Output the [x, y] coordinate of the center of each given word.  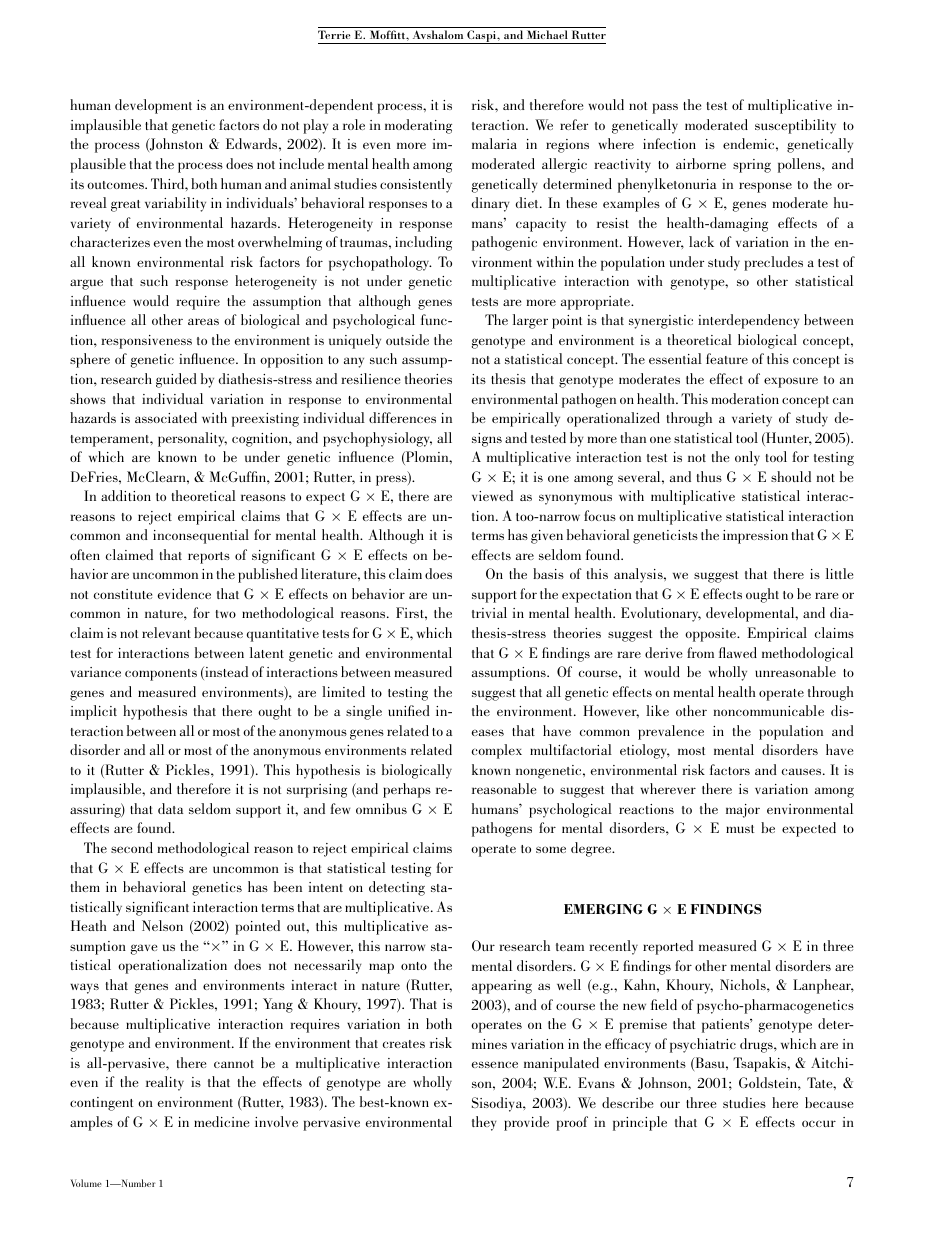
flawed [738, 652]
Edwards [253, 143]
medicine [221, 1121]
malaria [494, 143]
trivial [489, 612]
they [484, 1123]
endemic [750, 143]
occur [819, 1123]
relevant [166, 632]
